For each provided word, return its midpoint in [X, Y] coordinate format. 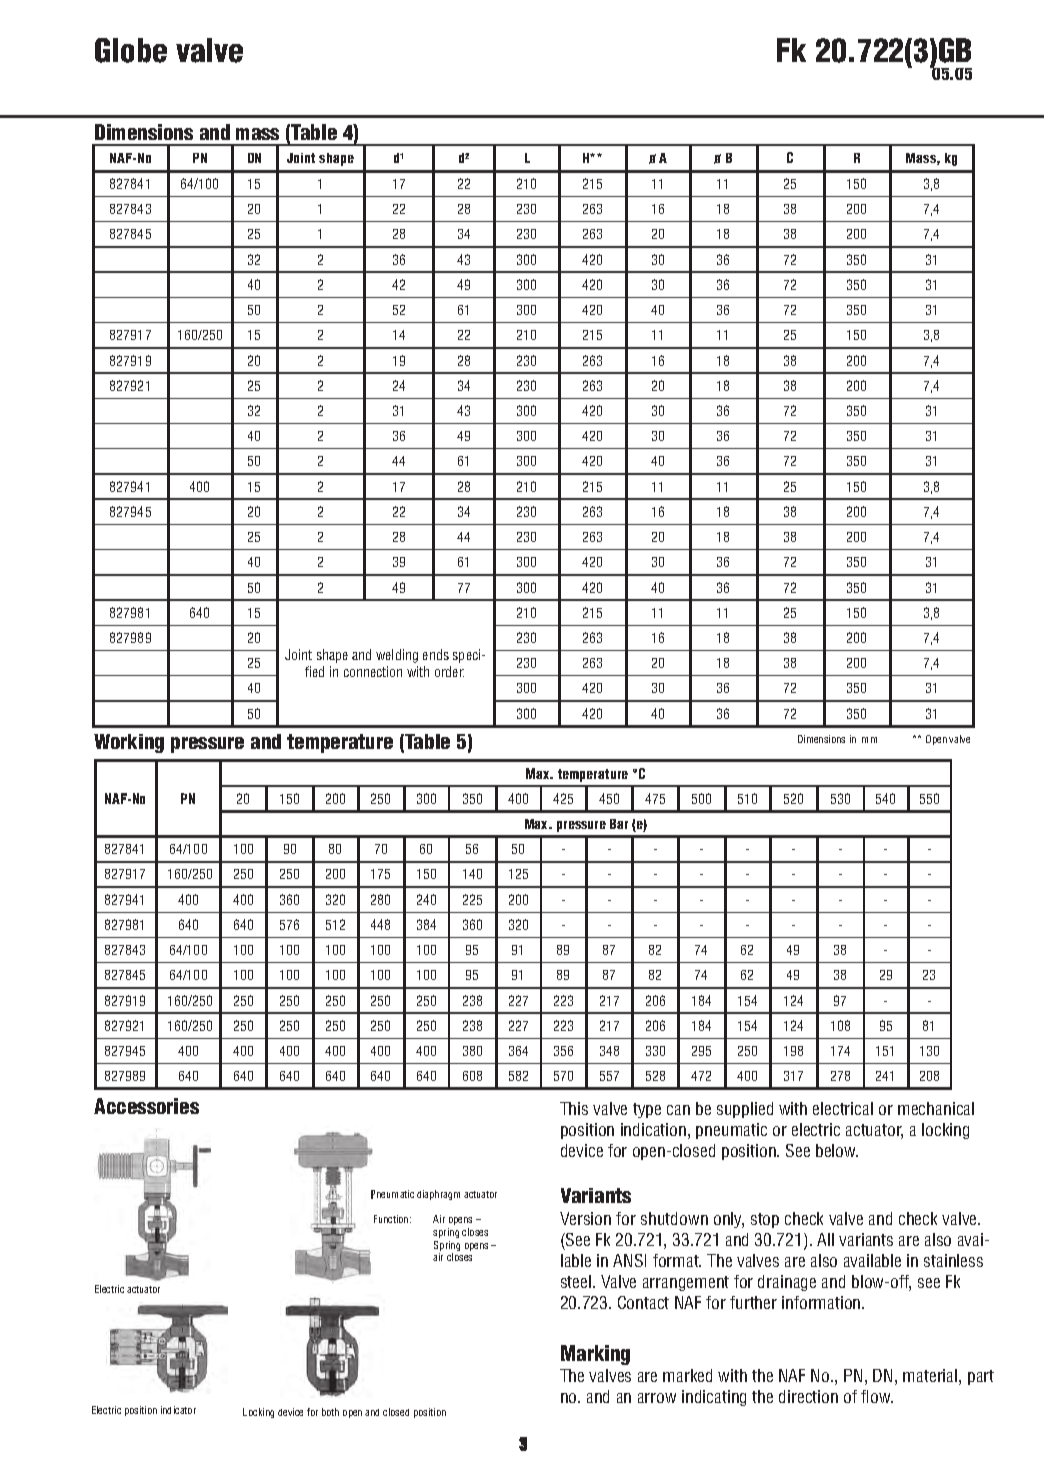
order [449, 671]
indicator [178, 1410]
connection [373, 671]
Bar [619, 824]
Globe [131, 50]
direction [808, 1396]
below [837, 1150]
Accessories [146, 1106]
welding [397, 656]
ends [436, 654]
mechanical [936, 1108]
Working [129, 743]
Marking [595, 1355]
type [647, 1110]
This [574, 1108]
